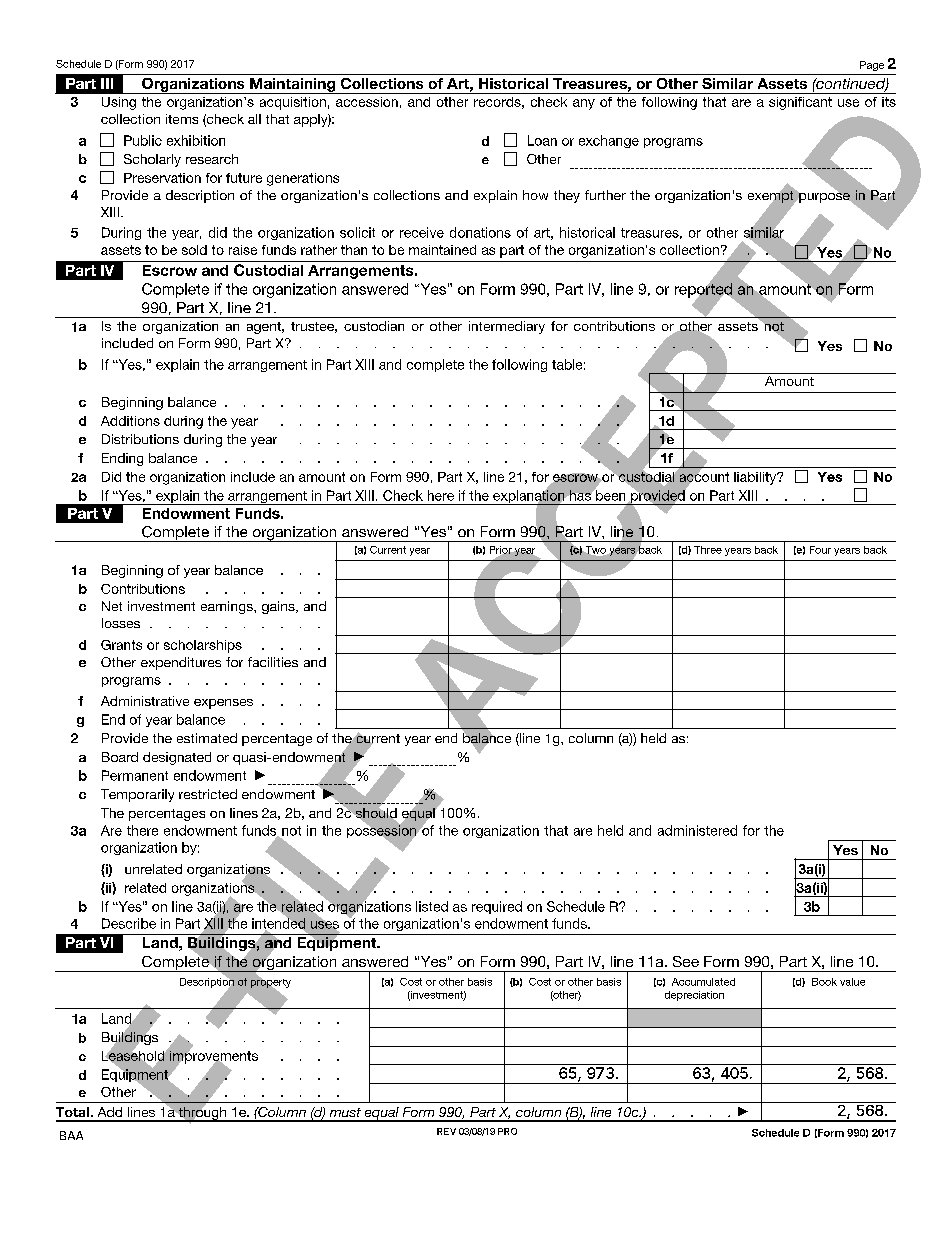  I want to click on items, so click(182, 119).
